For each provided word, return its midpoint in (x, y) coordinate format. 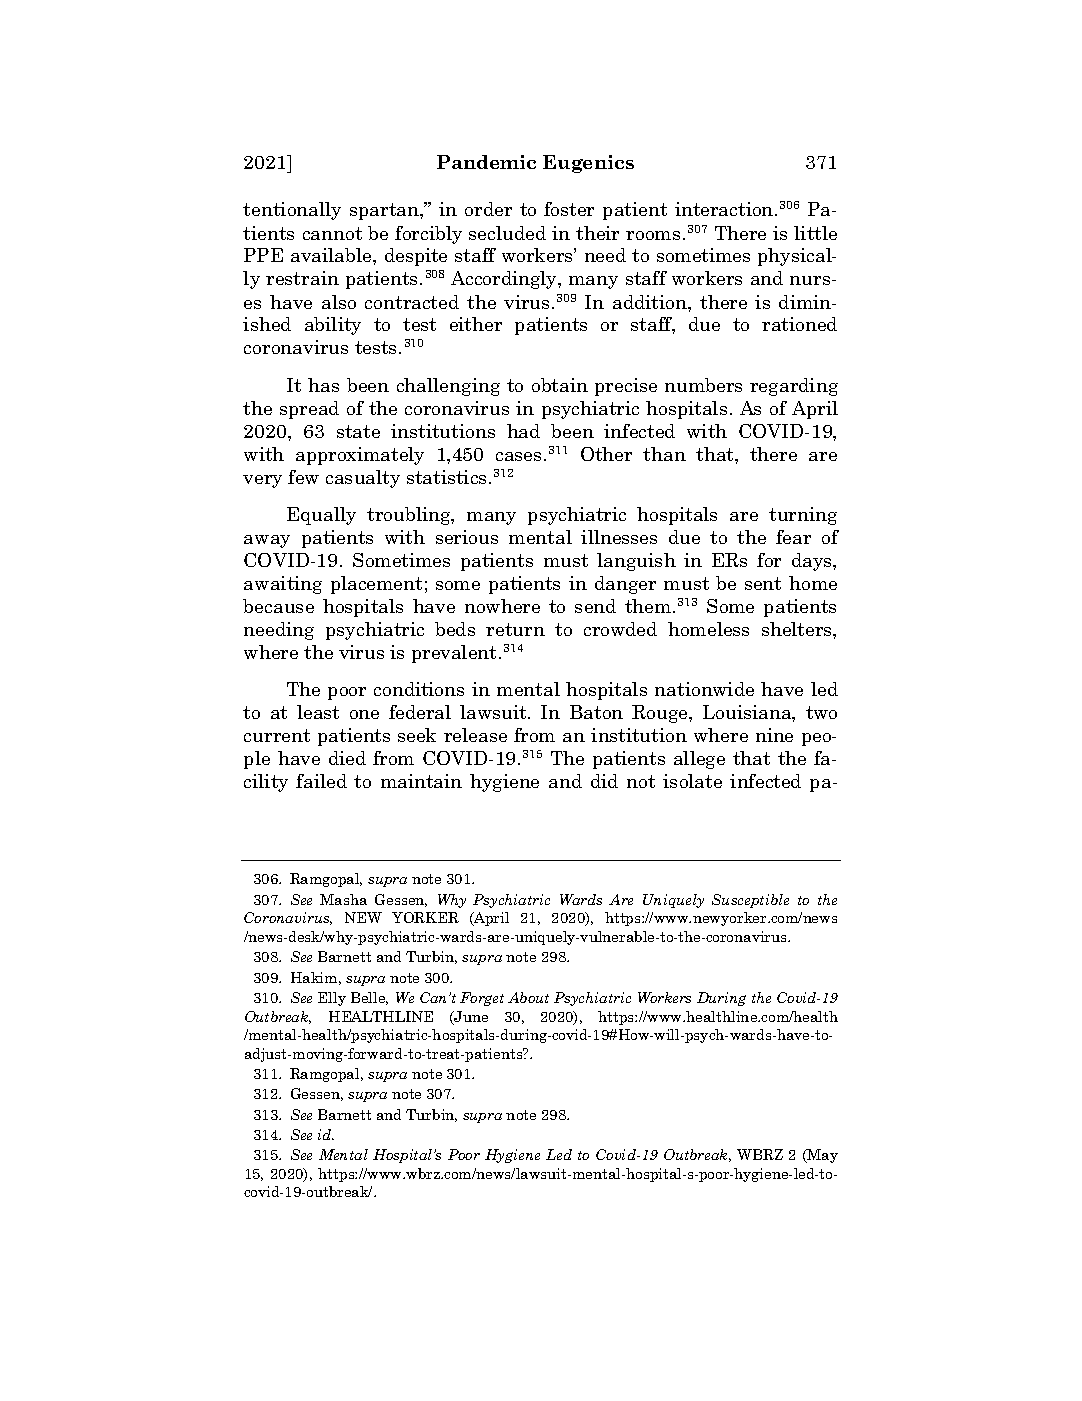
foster (569, 209)
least (318, 712)
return (515, 629)
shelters (798, 629)
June (470, 1018)
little (815, 233)
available (332, 255)
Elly (332, 999)
